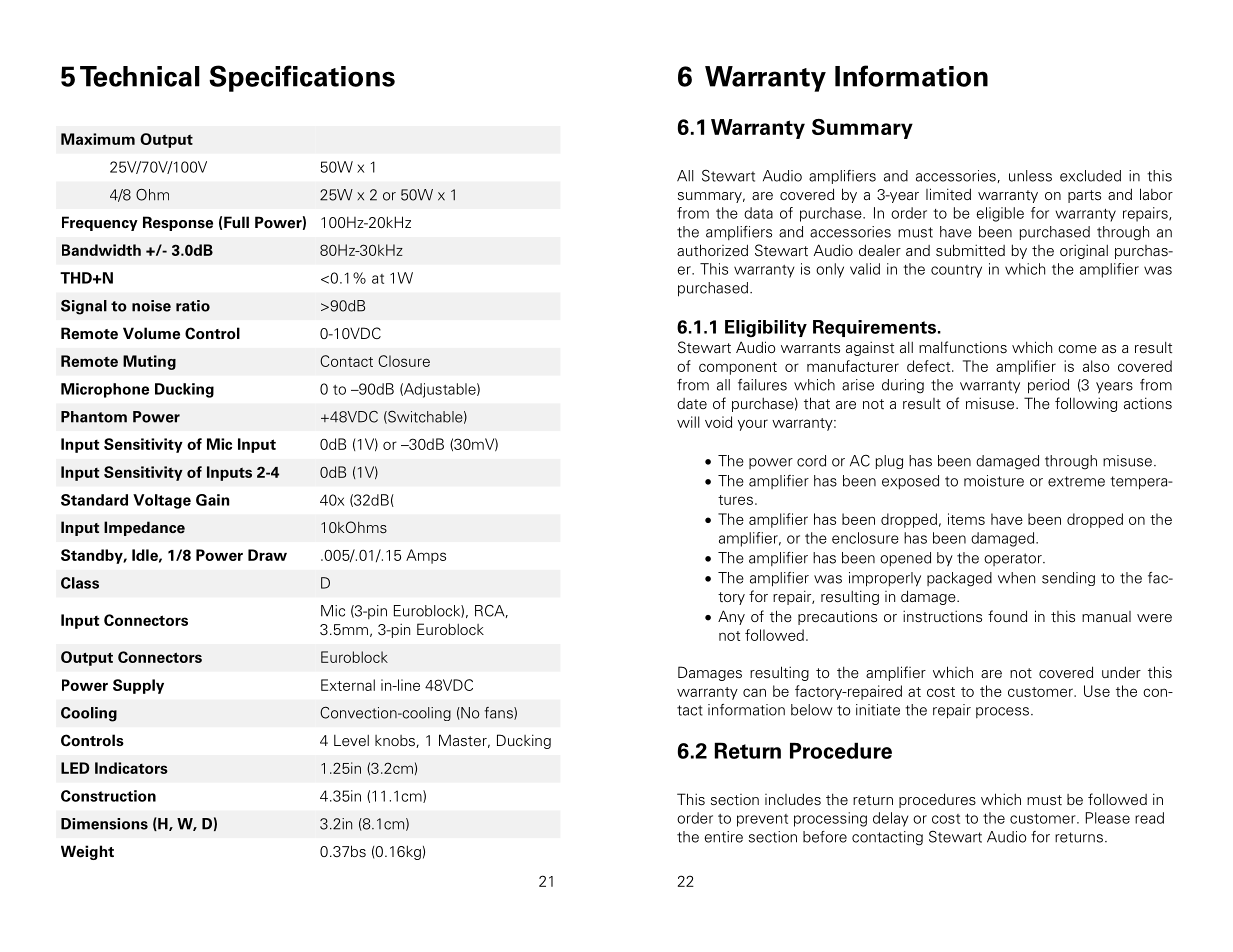  Describe the element at coordinates (140, 76) in the page. I see `Technical` at that location.
